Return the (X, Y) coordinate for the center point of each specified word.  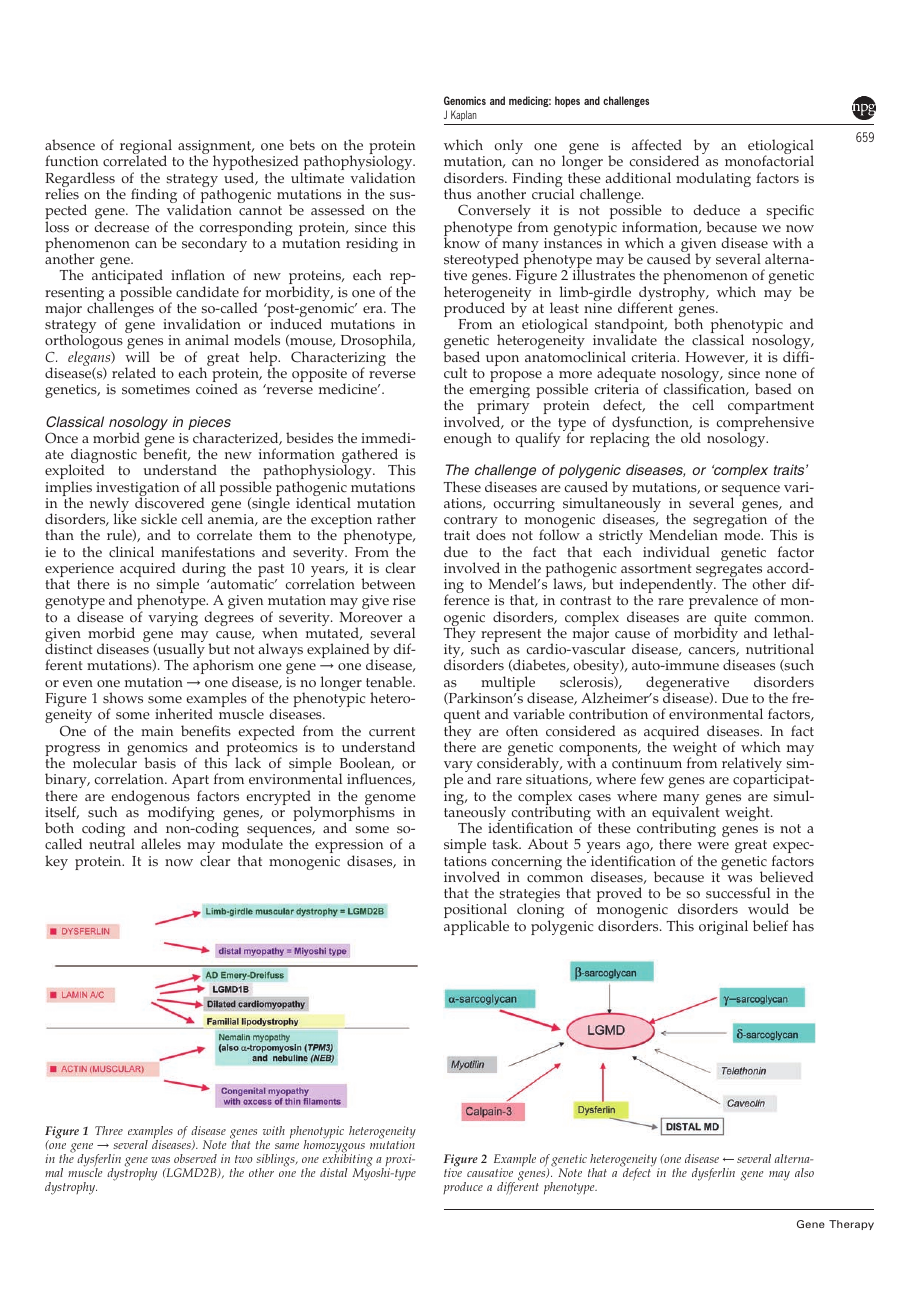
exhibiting (347, 1160)
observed (195, 1158)
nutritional (780, 648)
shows (123, 698)
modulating (713, 179)
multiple (508, 685)
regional (146, 148)
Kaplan (464, 115)
